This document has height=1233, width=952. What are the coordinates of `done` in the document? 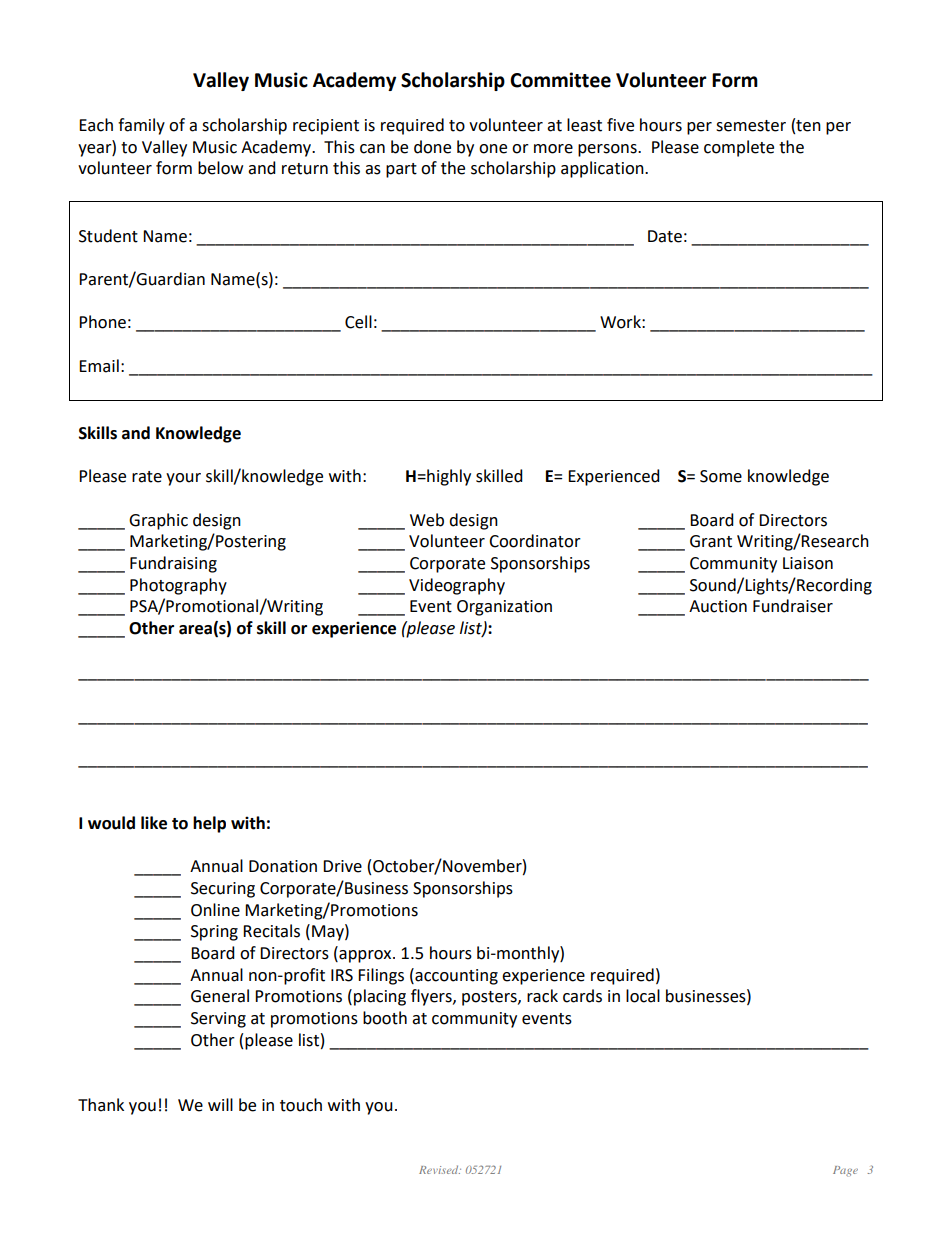 It's located at (432, 147).
